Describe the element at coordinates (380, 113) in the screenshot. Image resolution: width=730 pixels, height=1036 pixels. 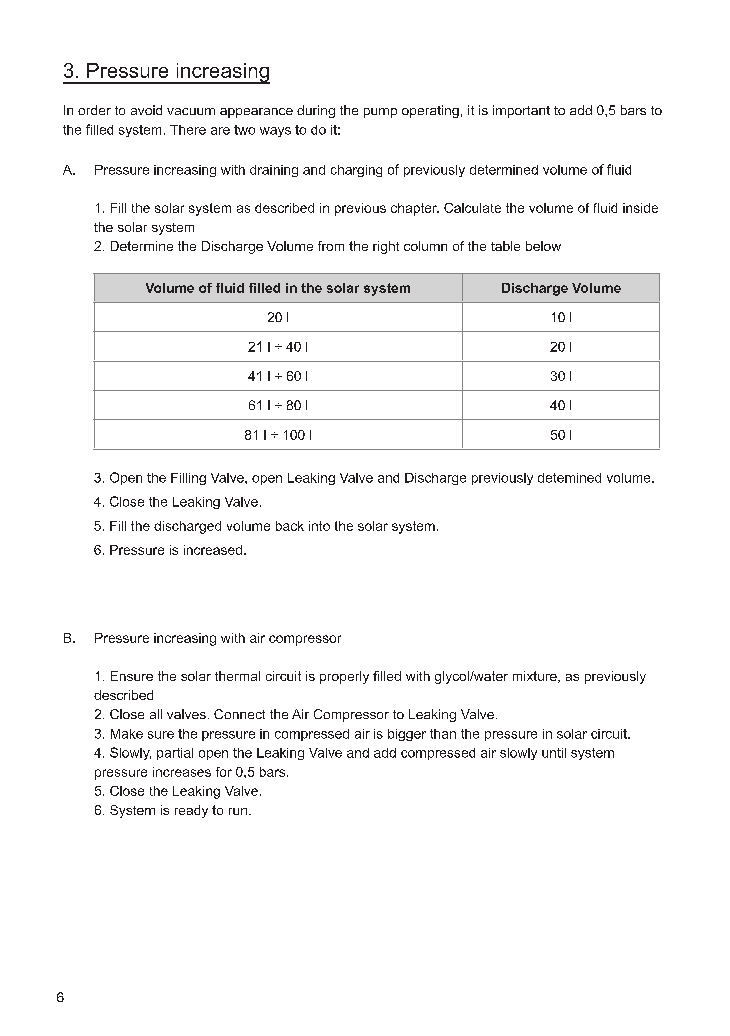
I see `pump` at that location.
